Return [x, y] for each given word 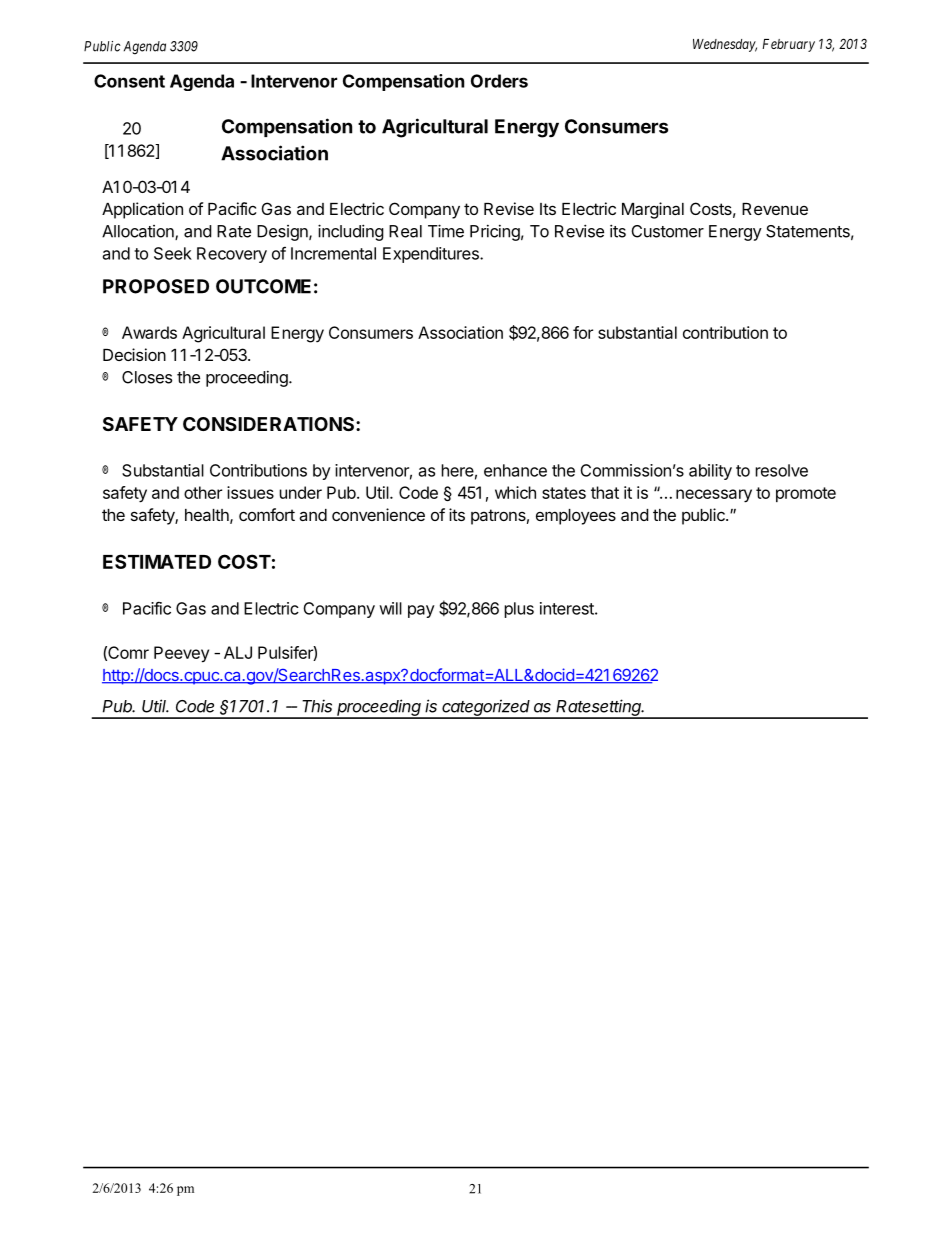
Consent [129, 81]
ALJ [238, 652]
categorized [487, 708]
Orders [499, 81]
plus [519, 610]
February [788, 45]
